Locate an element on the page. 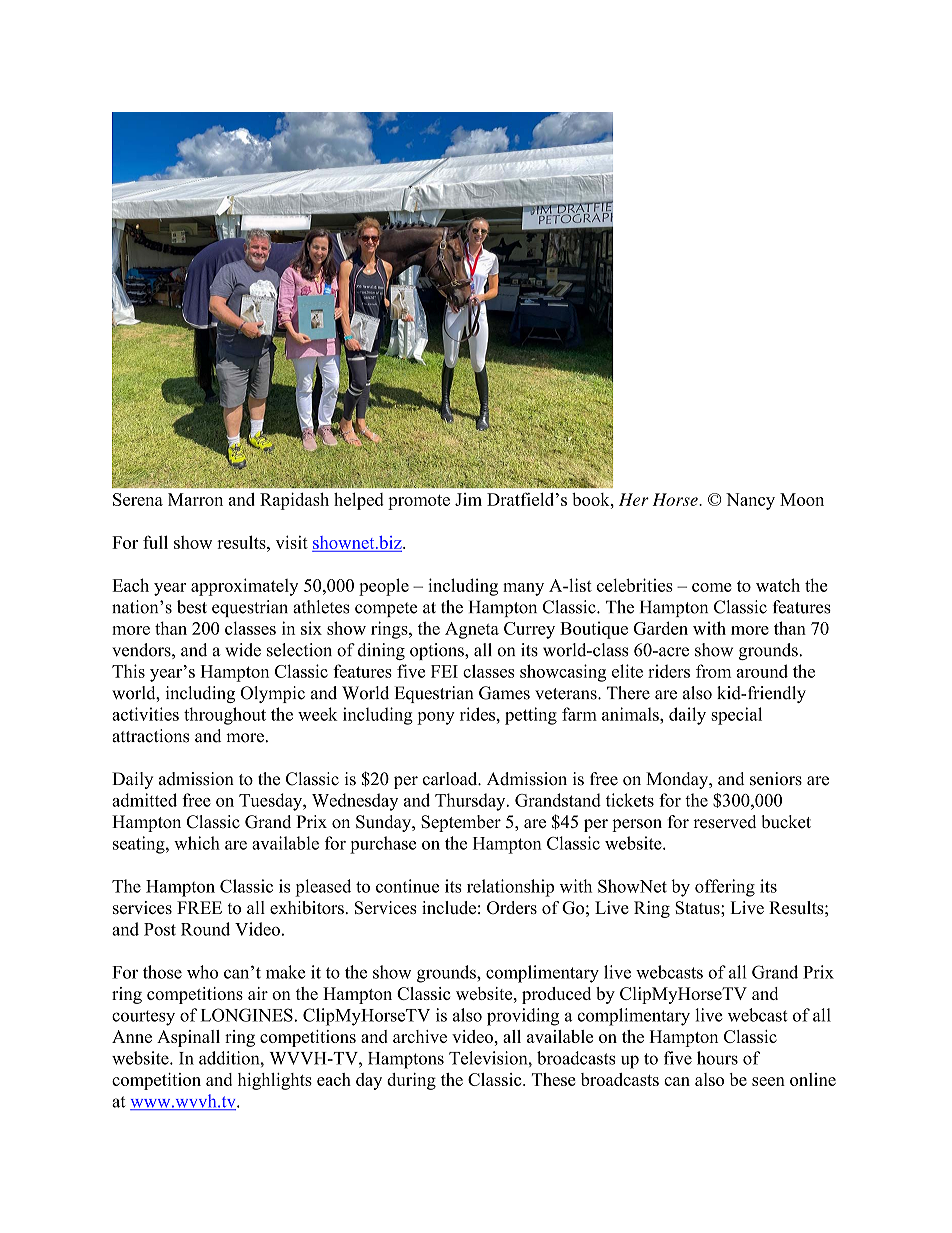 Image resolution: width=952 pixels, height=1233 pixels. special is located at coordinates (736, 716).
